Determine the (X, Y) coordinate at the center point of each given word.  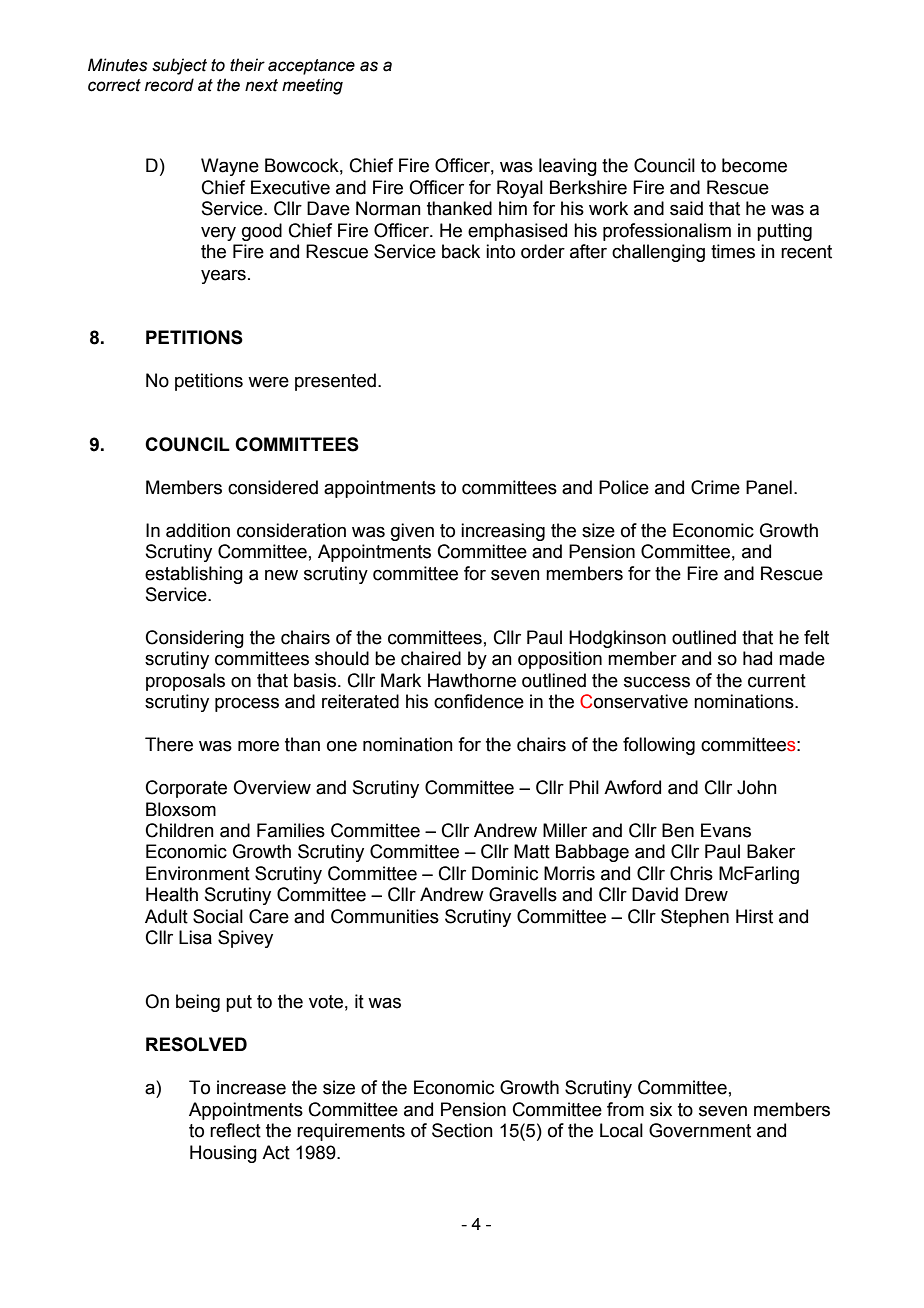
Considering (195, 639)
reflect (235, 1130)
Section (462, 1130)
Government (700, 1130)
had (757, 658)
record (169, 85)
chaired (431, 658)
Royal (520, 189)
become (754, 165)
